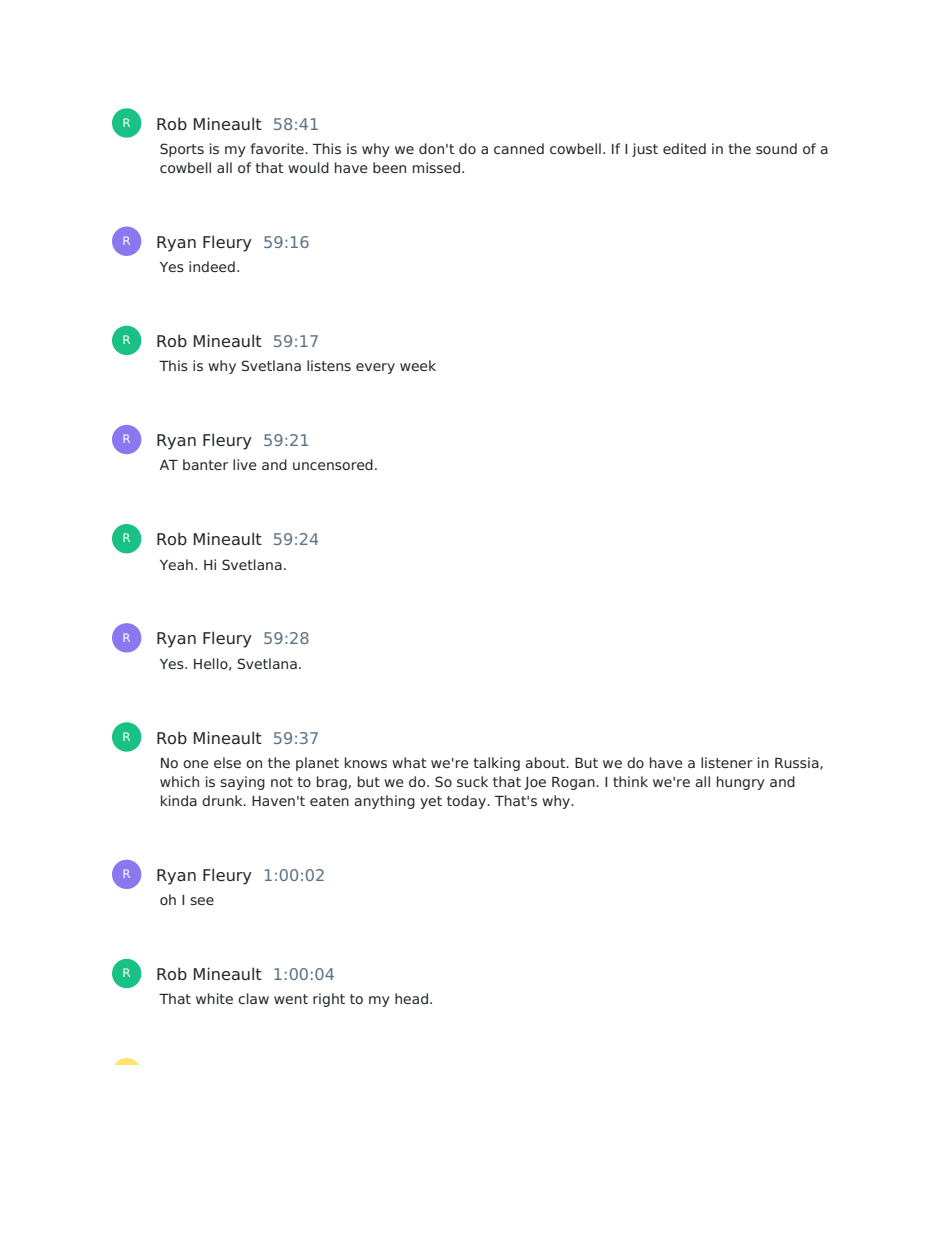  I want to click on Yeah, so click(176, 564).
